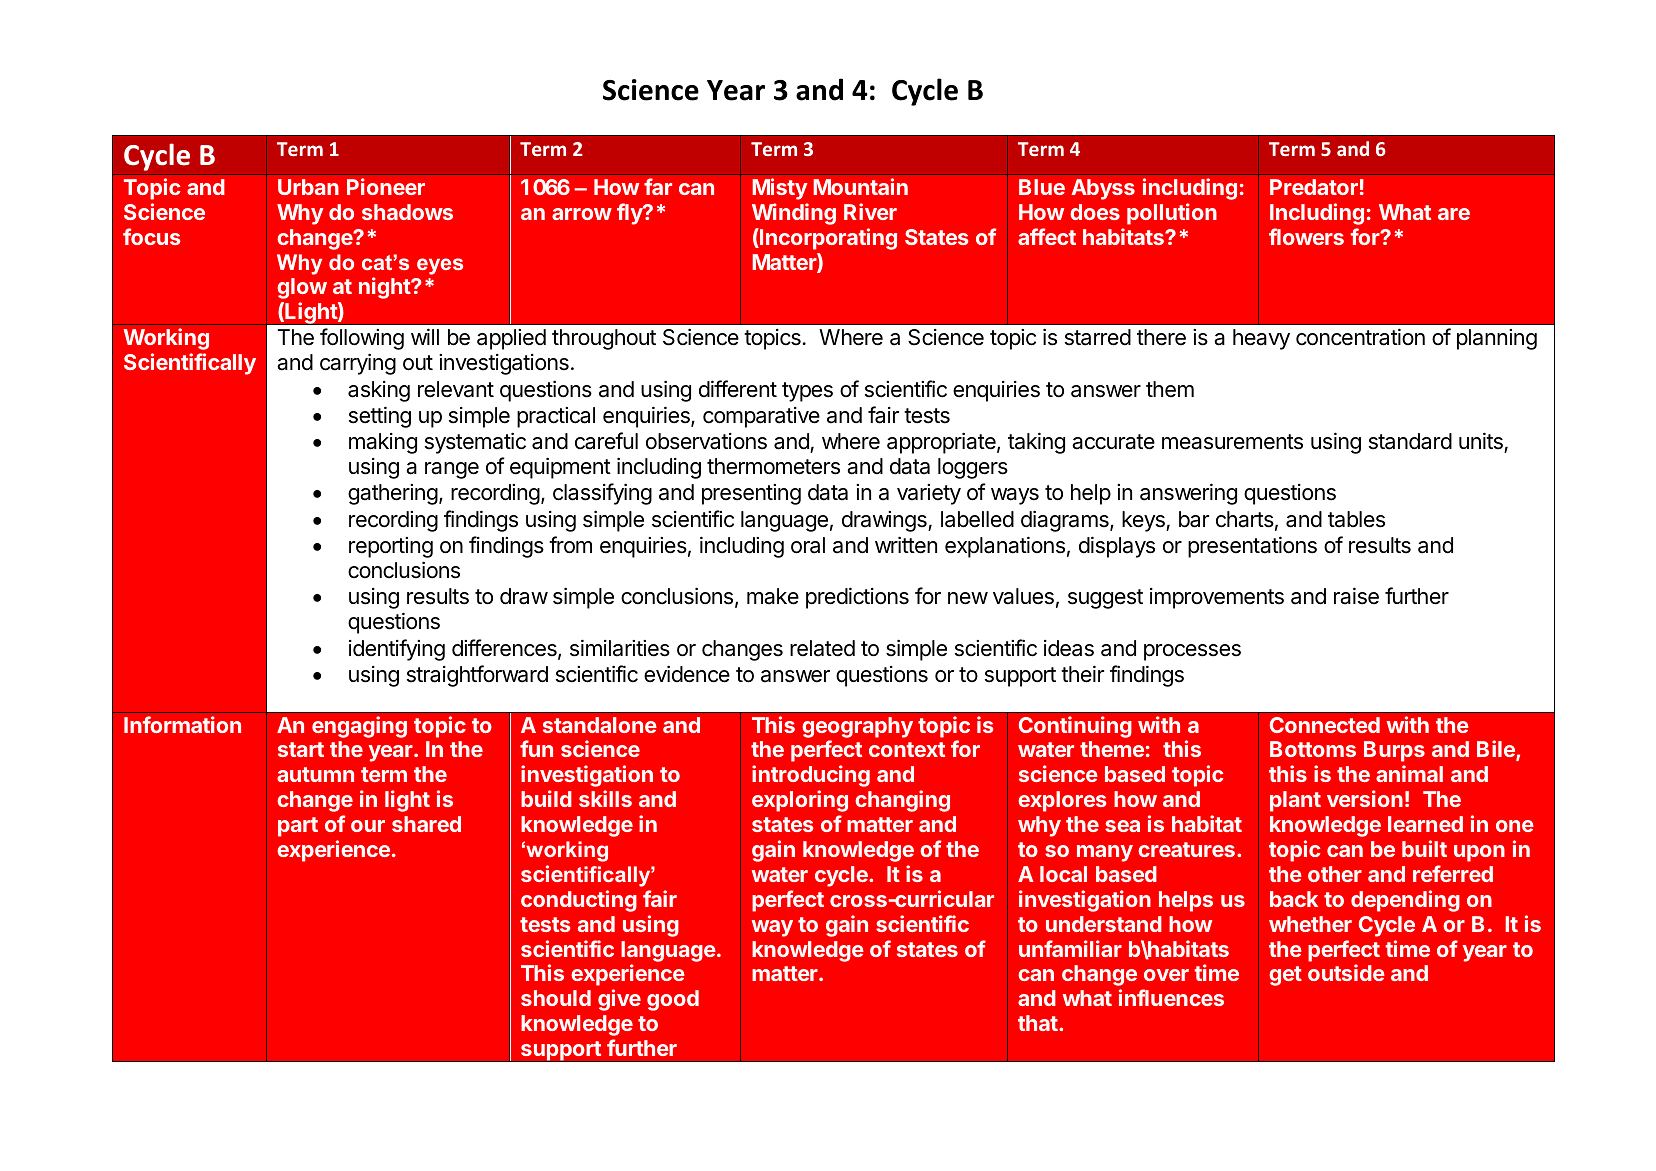  What do you see at coordinates (308, 187) in the page?
I see `Urban` at bounding box center [308, 187].
